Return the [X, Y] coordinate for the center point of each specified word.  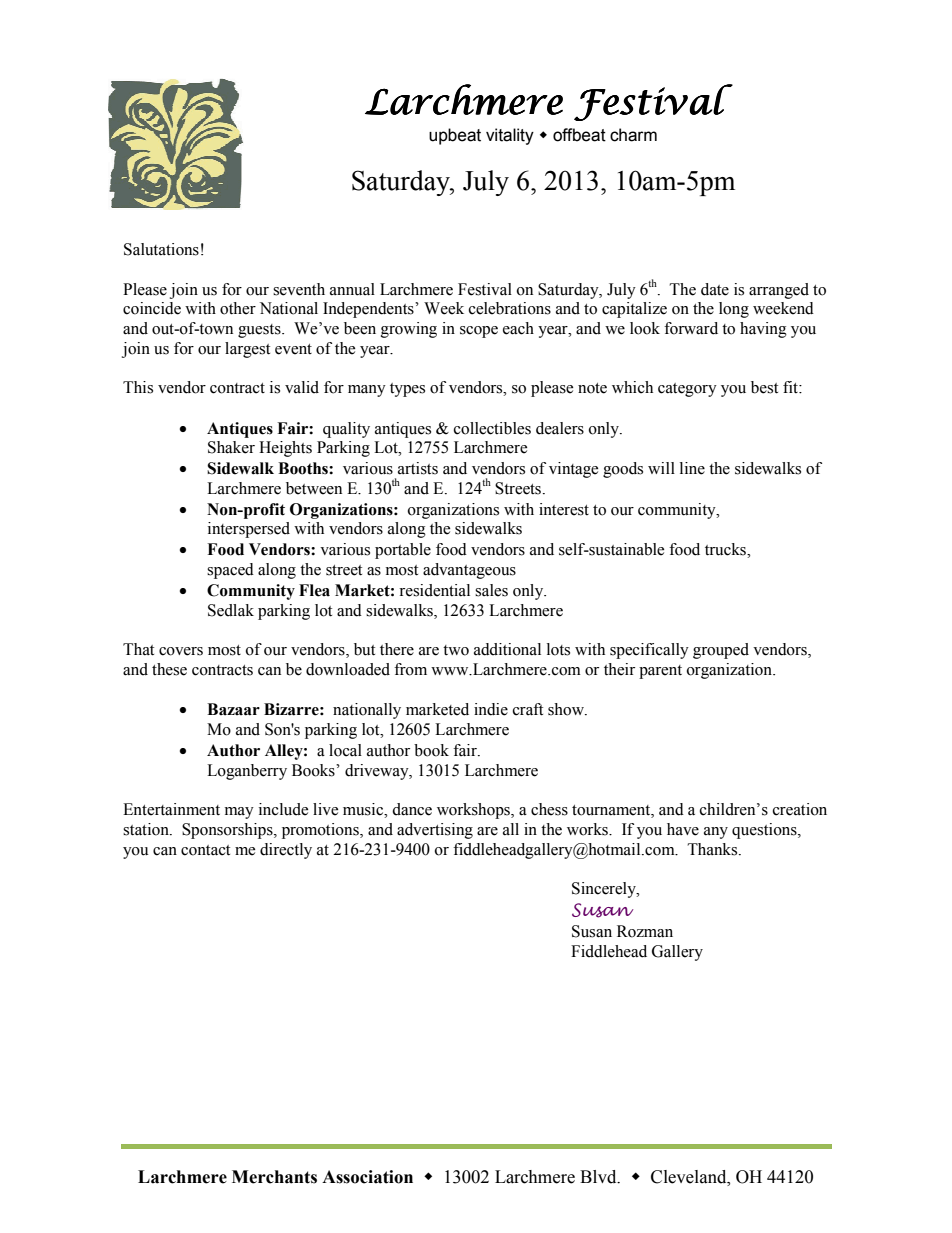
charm [633, 135]
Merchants [274, 1177]
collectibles [492, 428]
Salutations [161, 249]
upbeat [455, 136]
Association [367, 1177]
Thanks [713, 849]
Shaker [231, 447]
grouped [721, 651]
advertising [435, 831]
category [687, 390]
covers [181, 651]
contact [205, 850]
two [456, 650]
